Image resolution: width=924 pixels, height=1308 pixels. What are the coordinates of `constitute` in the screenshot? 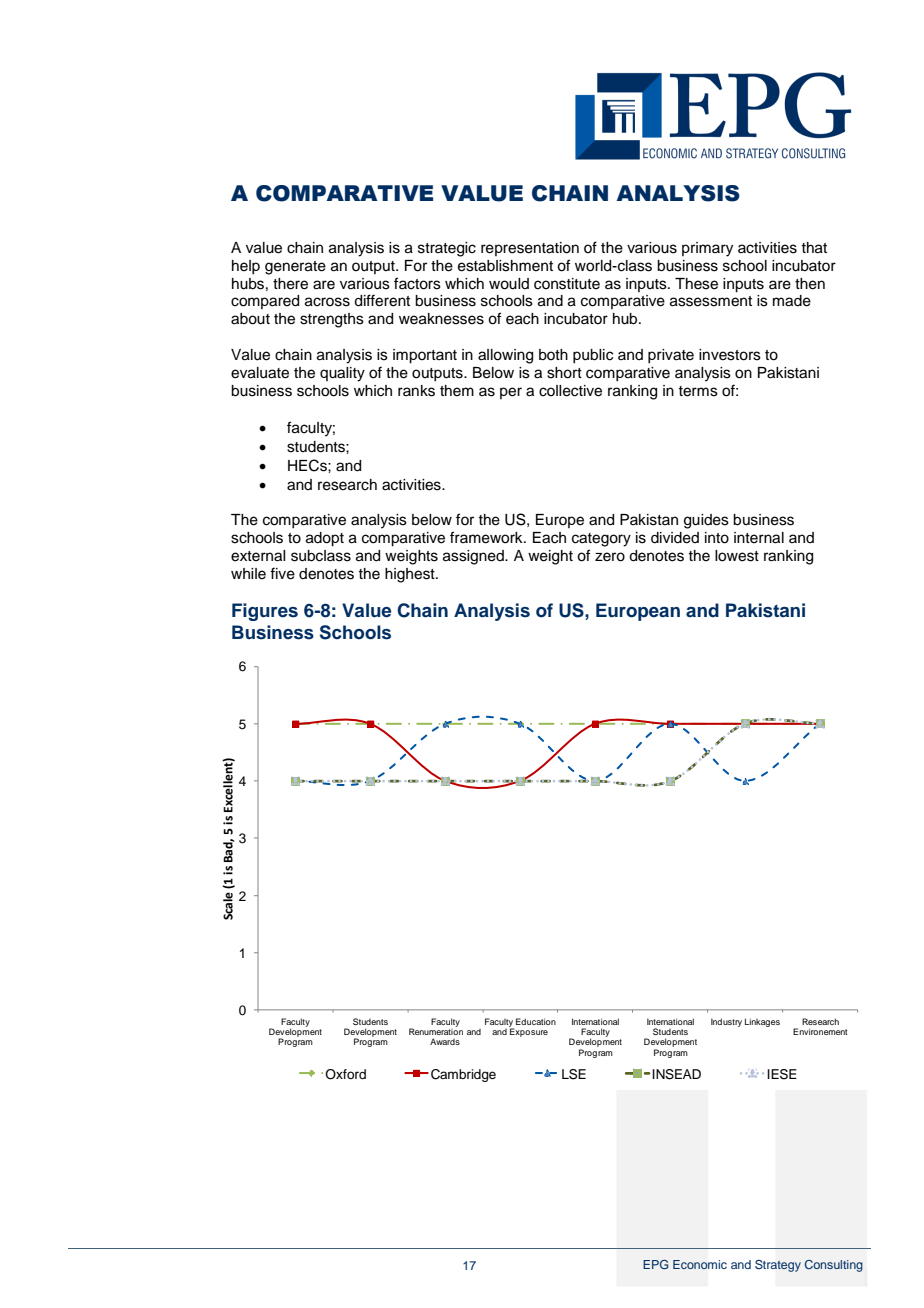 It's located at (567, 284).
